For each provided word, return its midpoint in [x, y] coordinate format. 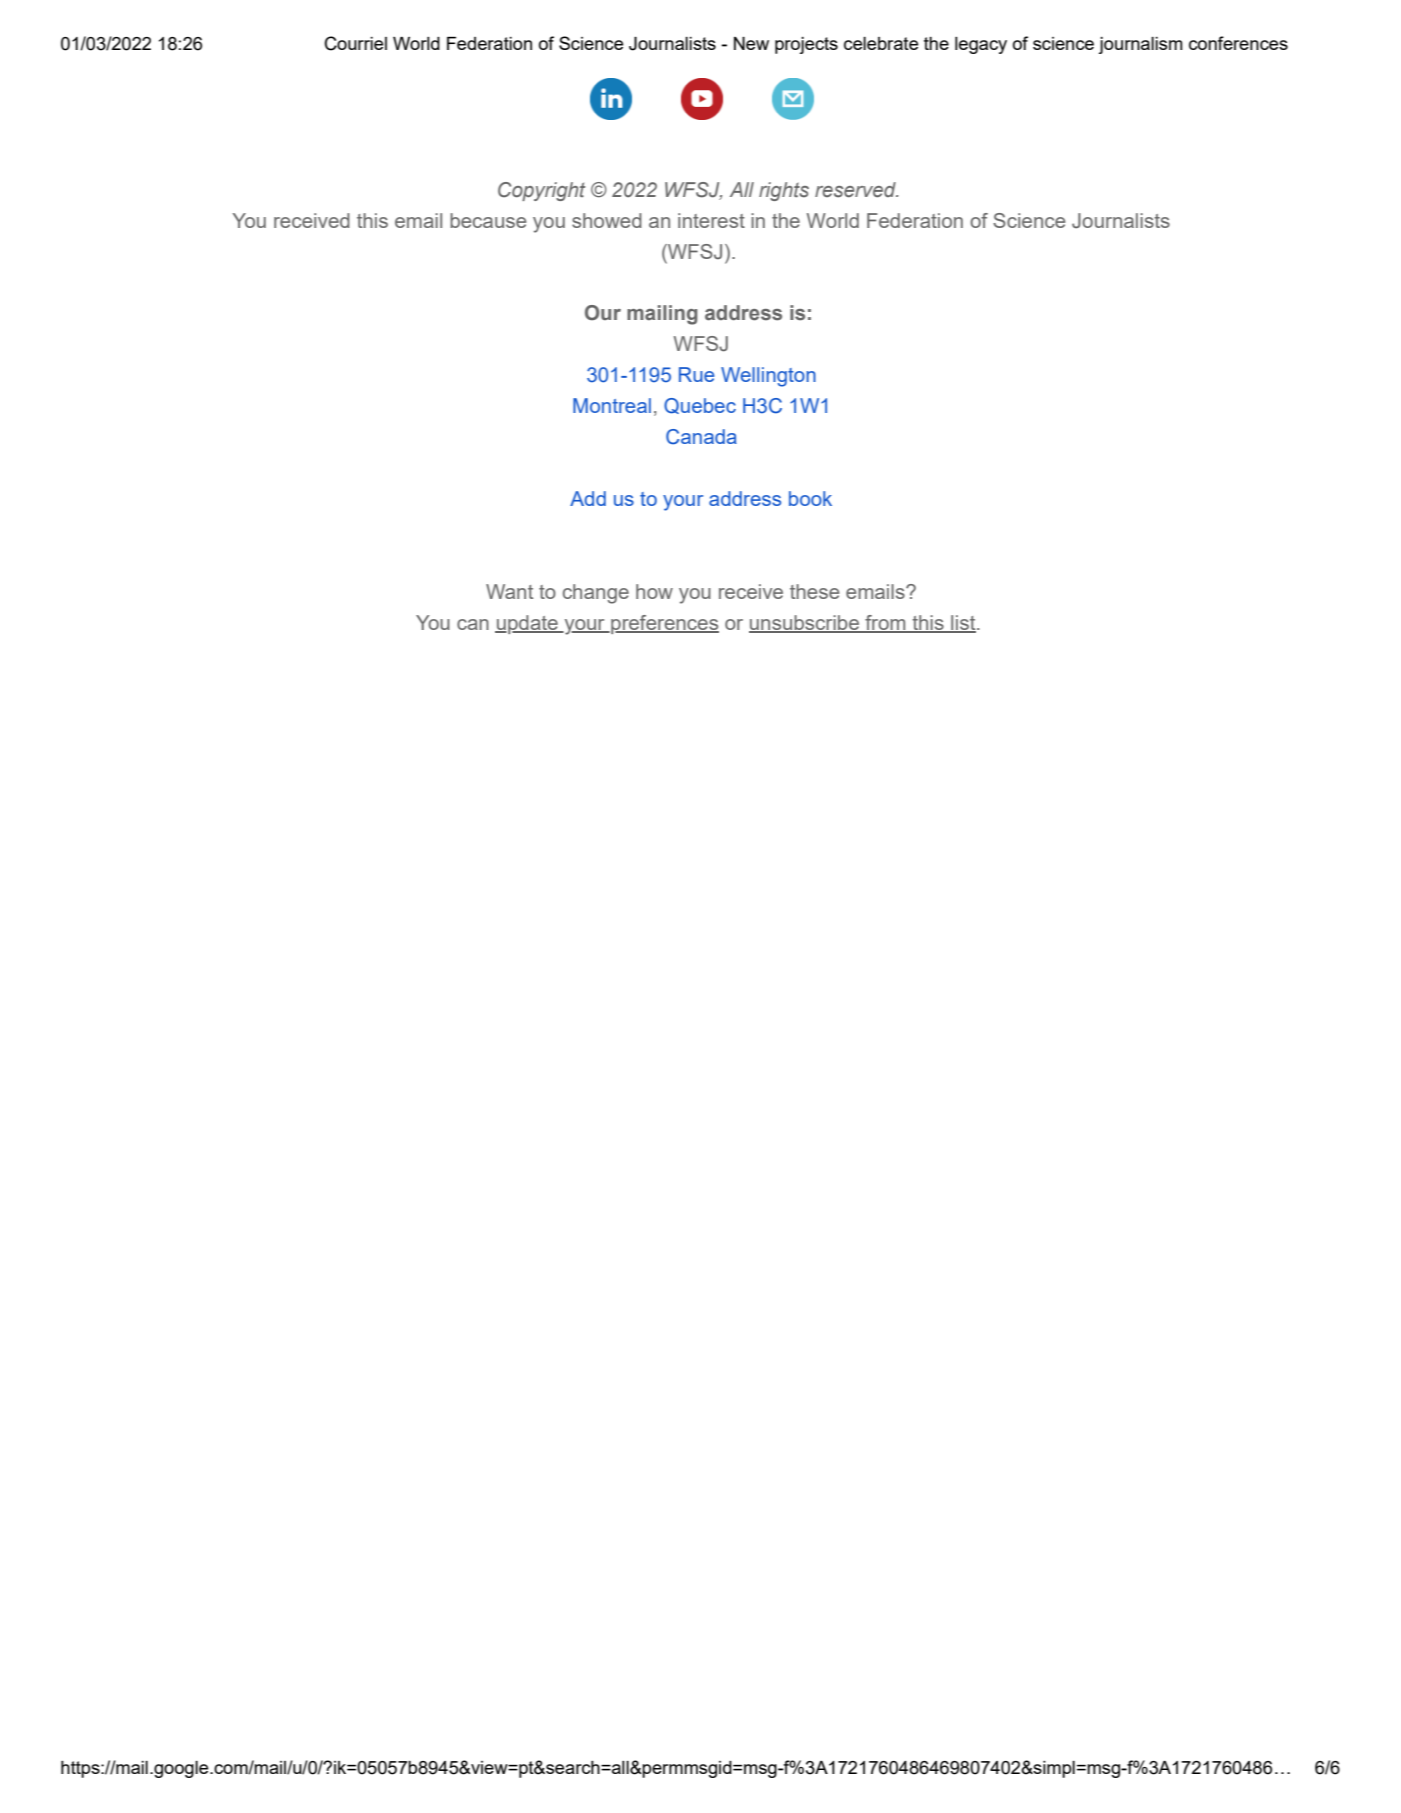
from [885, 623]
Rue [696, 374]
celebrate [881, 43]
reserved [856, 190]
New [751, 43]
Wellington [768, 377]
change [596, 594]
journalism [1141, 45]
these [814, 591]
